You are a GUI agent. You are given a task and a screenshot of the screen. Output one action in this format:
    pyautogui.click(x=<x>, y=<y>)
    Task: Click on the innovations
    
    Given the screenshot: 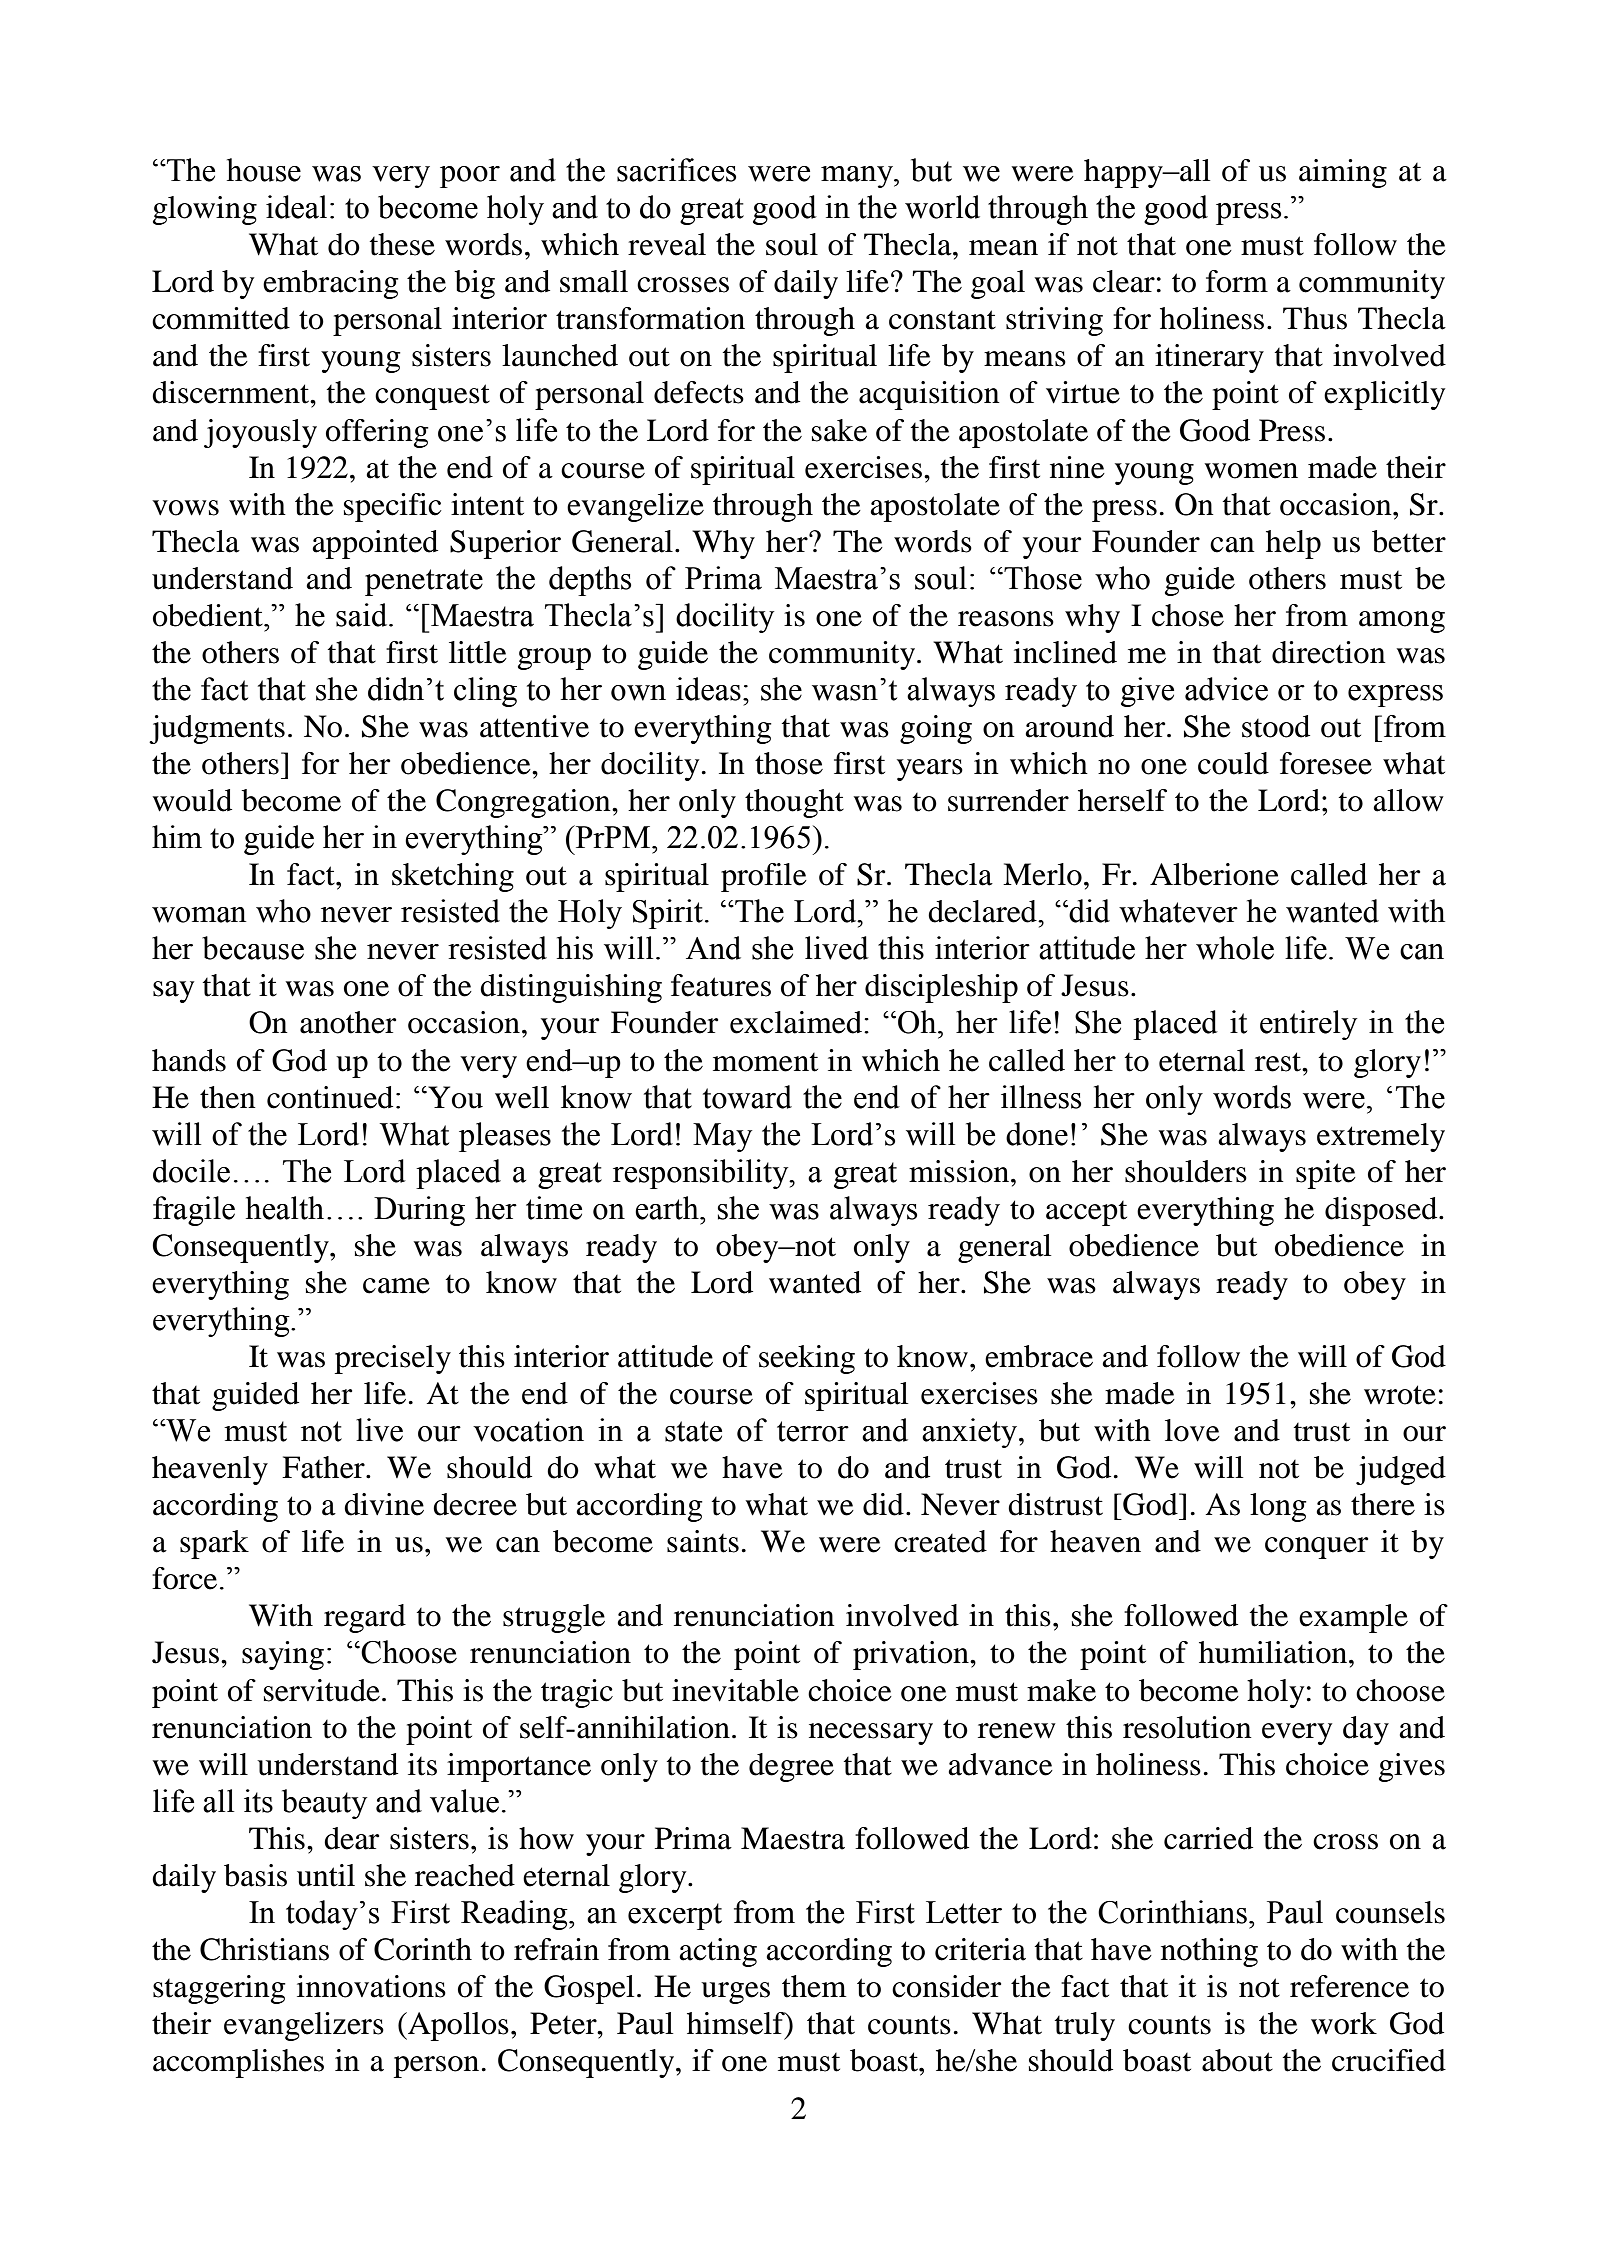 What is the action you would take?
    pyautogui.click(x=371, y=1986)
